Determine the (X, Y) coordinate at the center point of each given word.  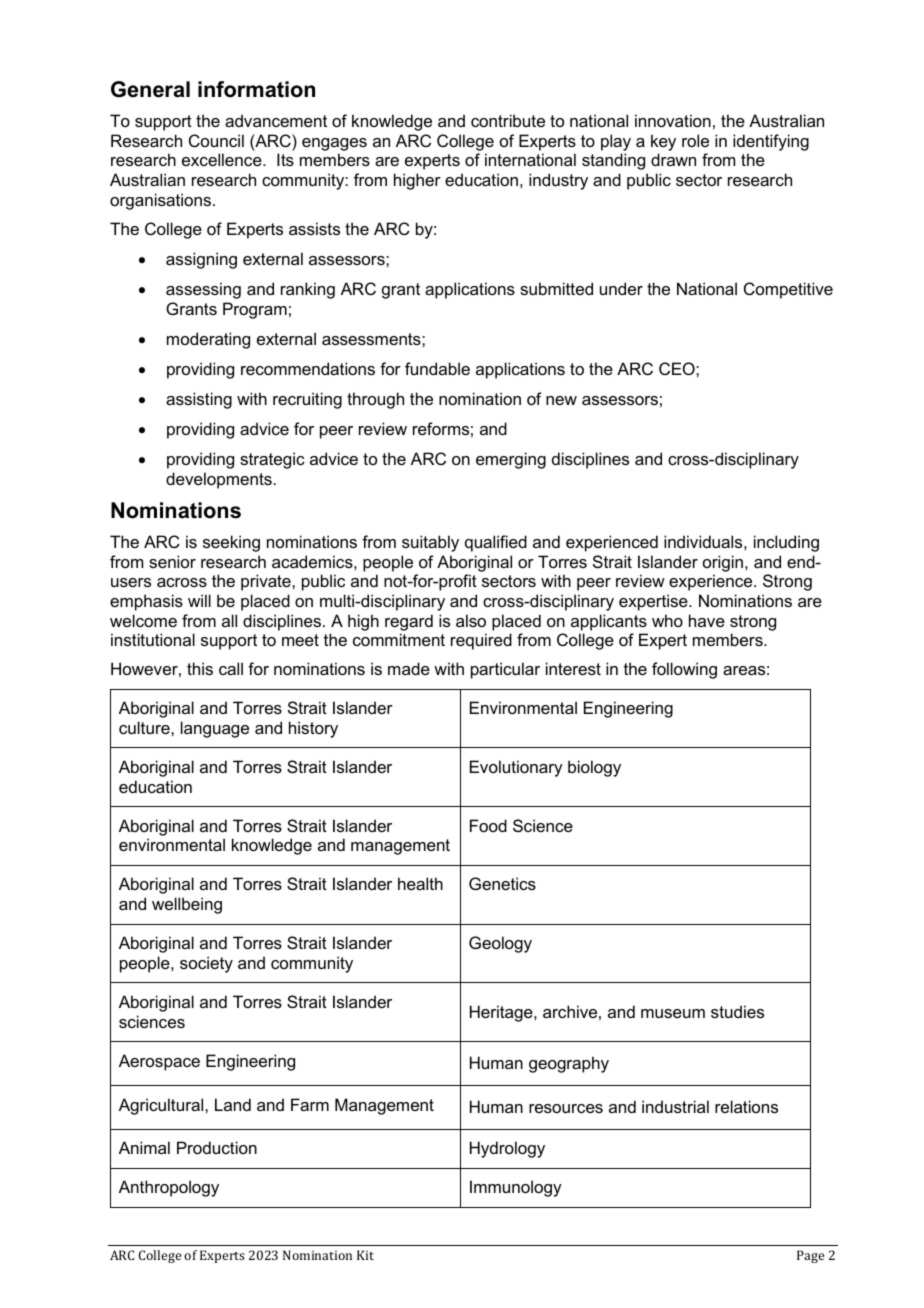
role (695, 140)
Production (217, 1147)
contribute (508, 120)
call (231, 668)
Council (216, 140)
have (707, 620)
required (481, 641)
